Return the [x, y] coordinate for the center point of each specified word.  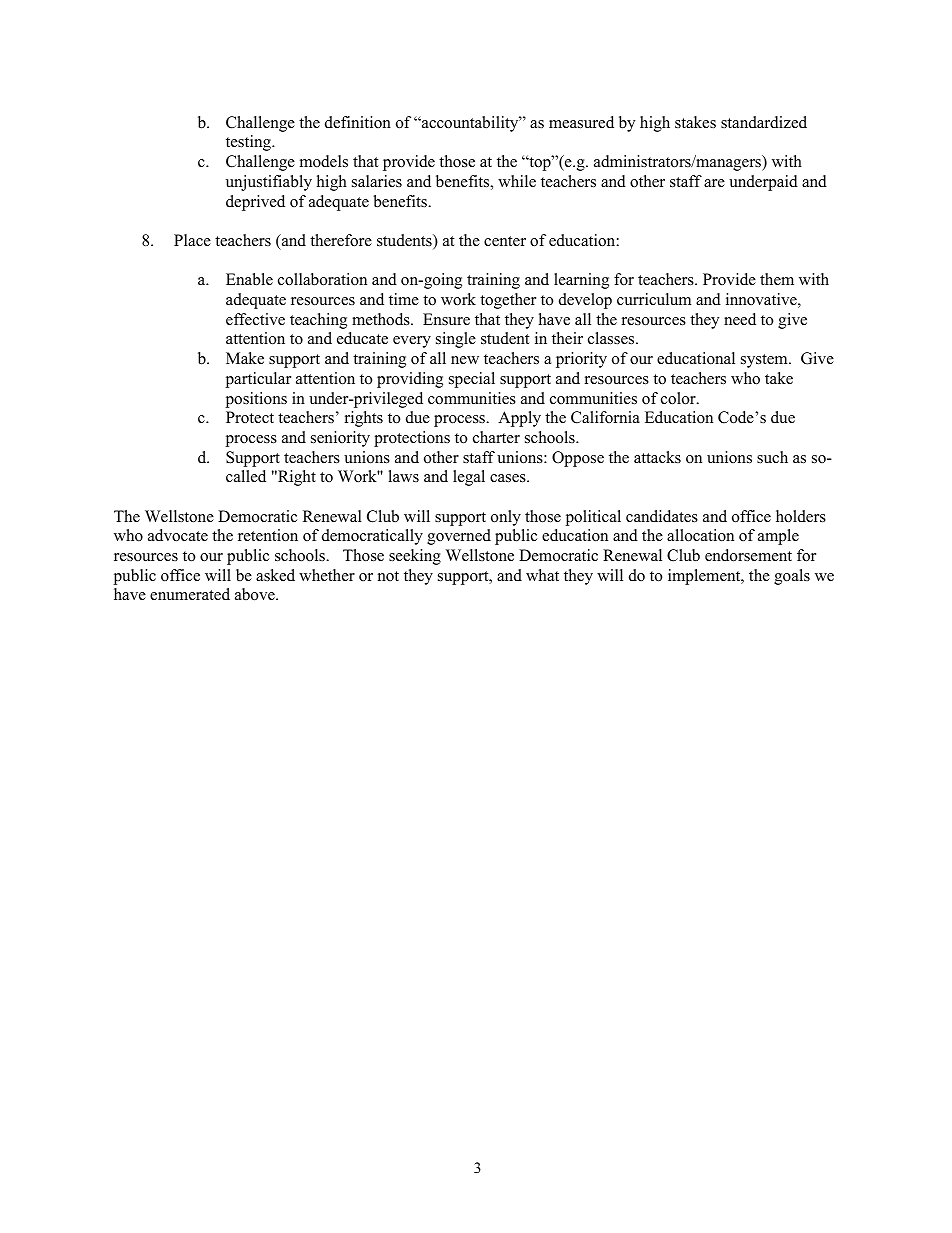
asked [275, 575]
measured [581, 122]
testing [249, 143]
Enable [249, 279]
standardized [764, 122]
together [508, 301]
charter [496, 437]
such [772, 457]
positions [256, 400]
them [777, 279]
